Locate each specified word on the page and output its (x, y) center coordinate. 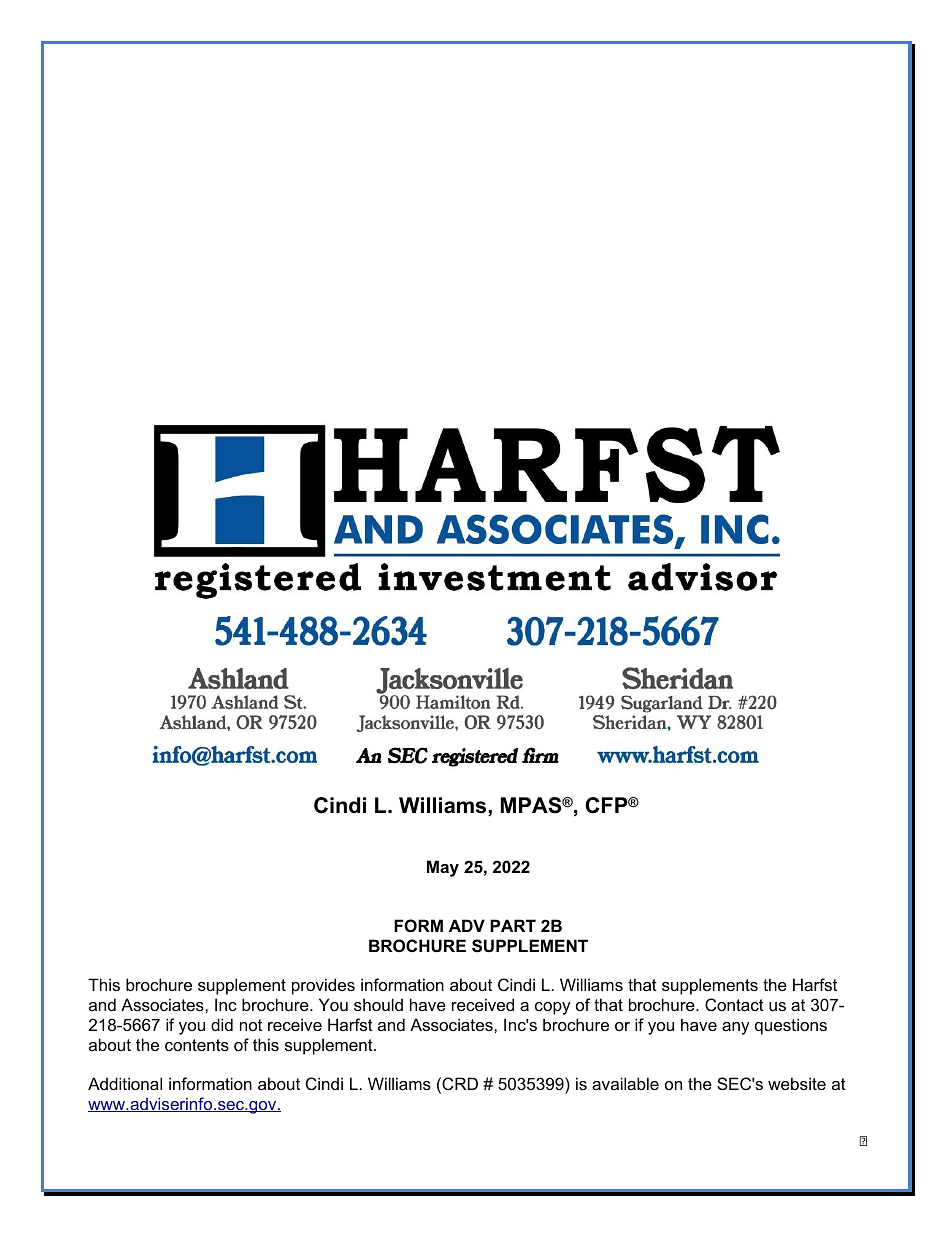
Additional (125, 1083)
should (378, 1004)
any (736, 1028)
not (251, 1025)
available (625, 1083)
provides (323, 986)
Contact (734, 1004)
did (222, 1024)
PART (513, 925)
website (797, 1083)
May (443, 868)
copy (553, 1008)
